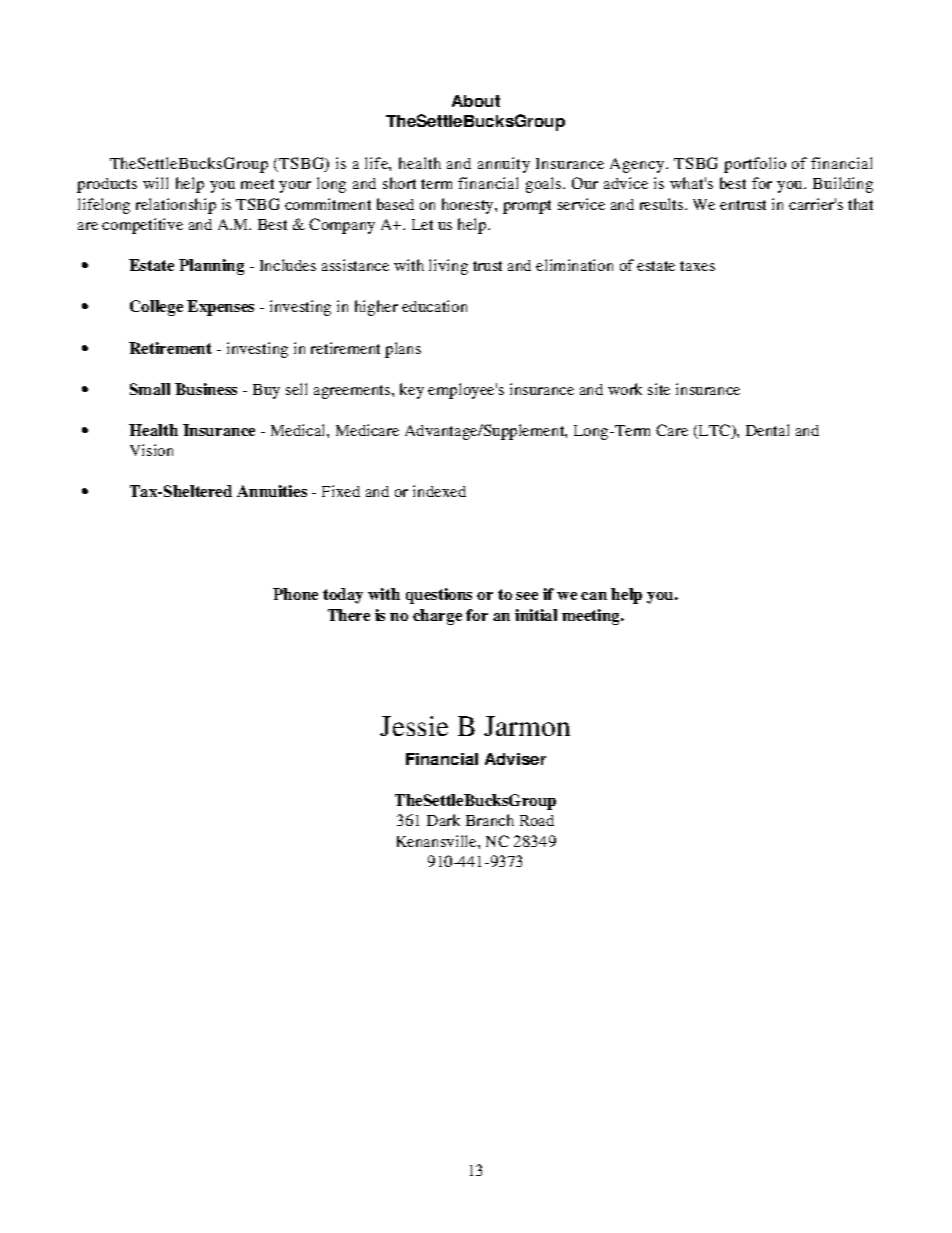  Describe the element at coordinates (443, 820) in the screenshot. I see `Dark` at that location.
